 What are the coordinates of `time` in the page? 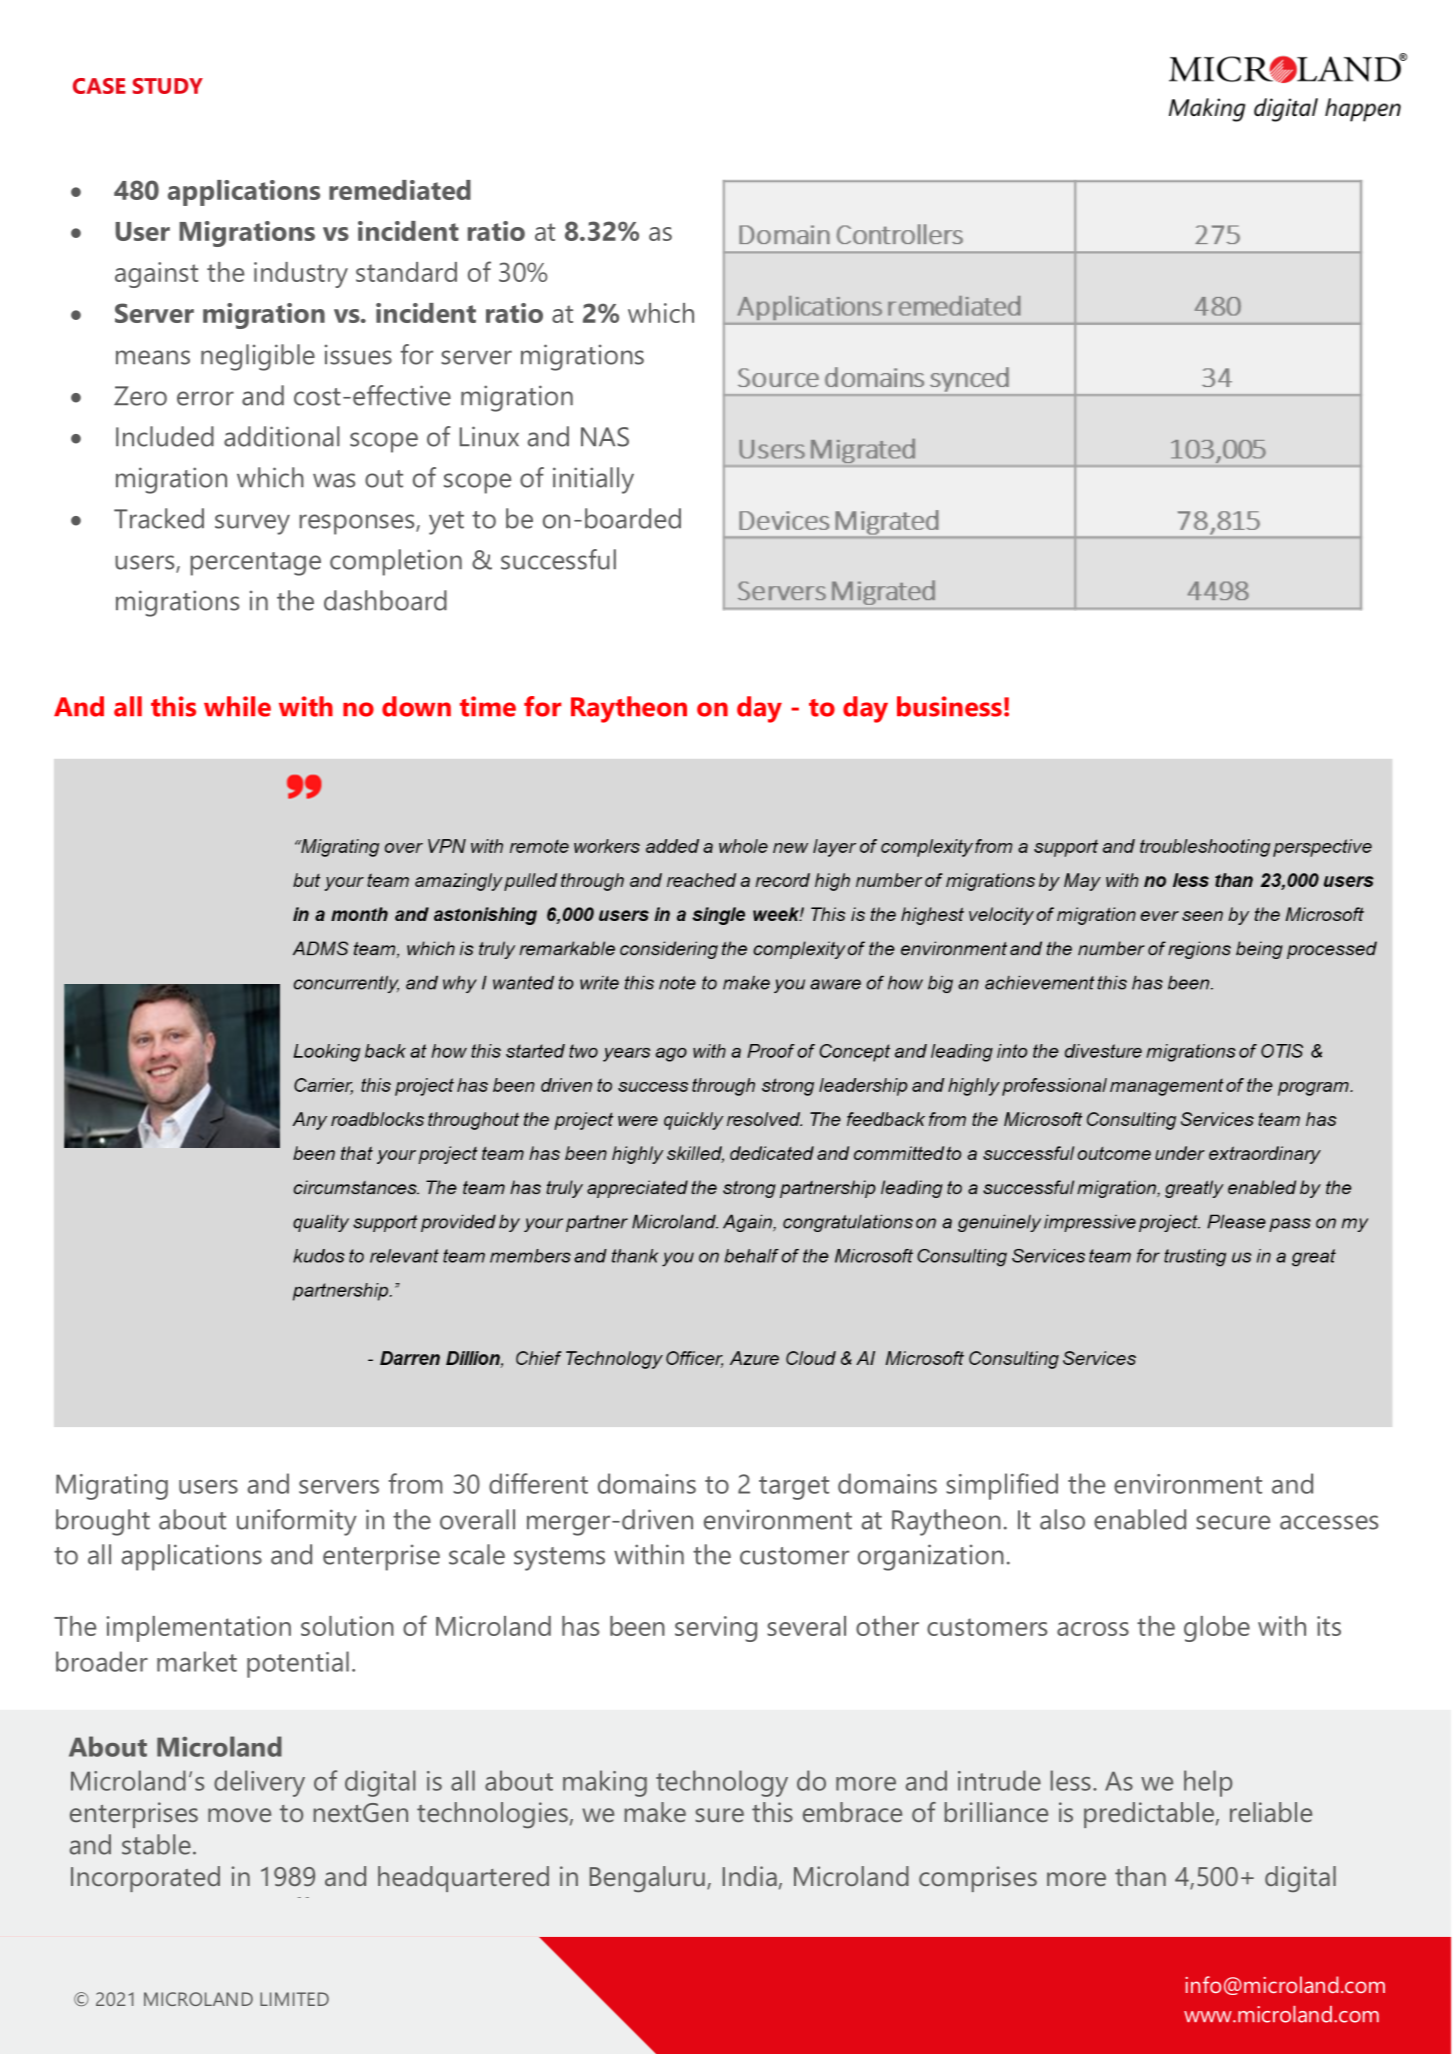 It's located at (488, 706).
